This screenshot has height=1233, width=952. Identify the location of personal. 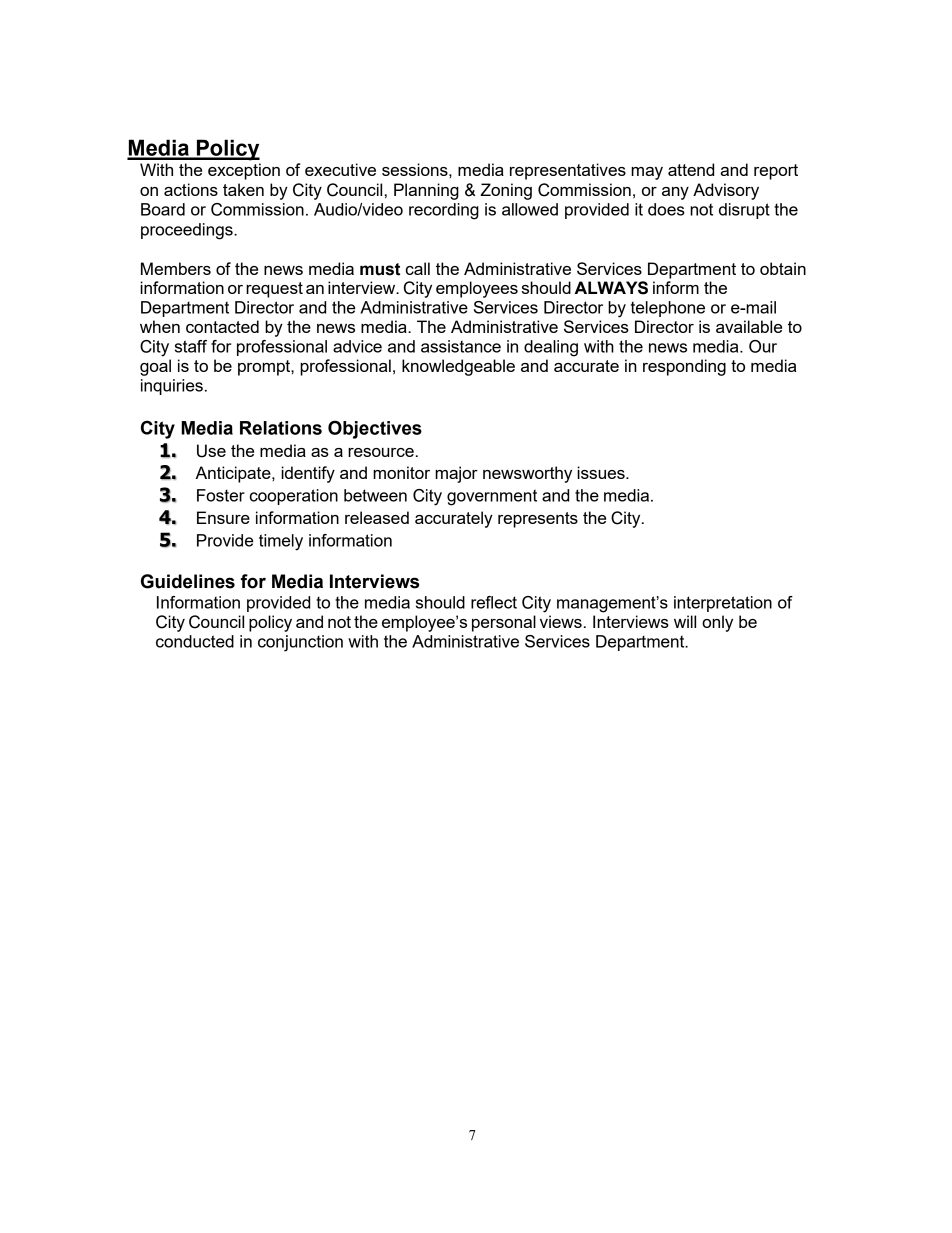
(504, 623).
